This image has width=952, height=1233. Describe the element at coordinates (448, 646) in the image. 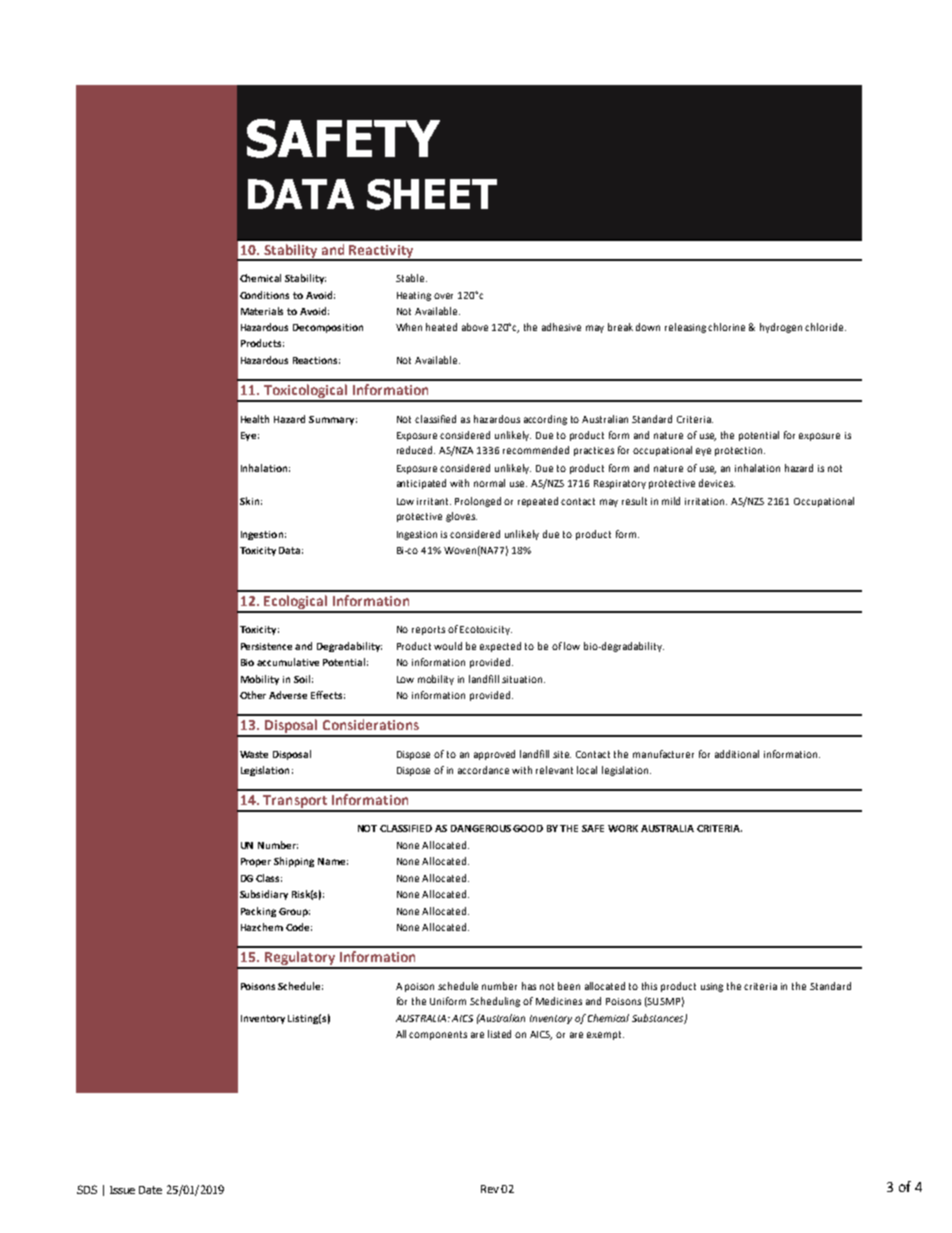

I see `would` at that location.
